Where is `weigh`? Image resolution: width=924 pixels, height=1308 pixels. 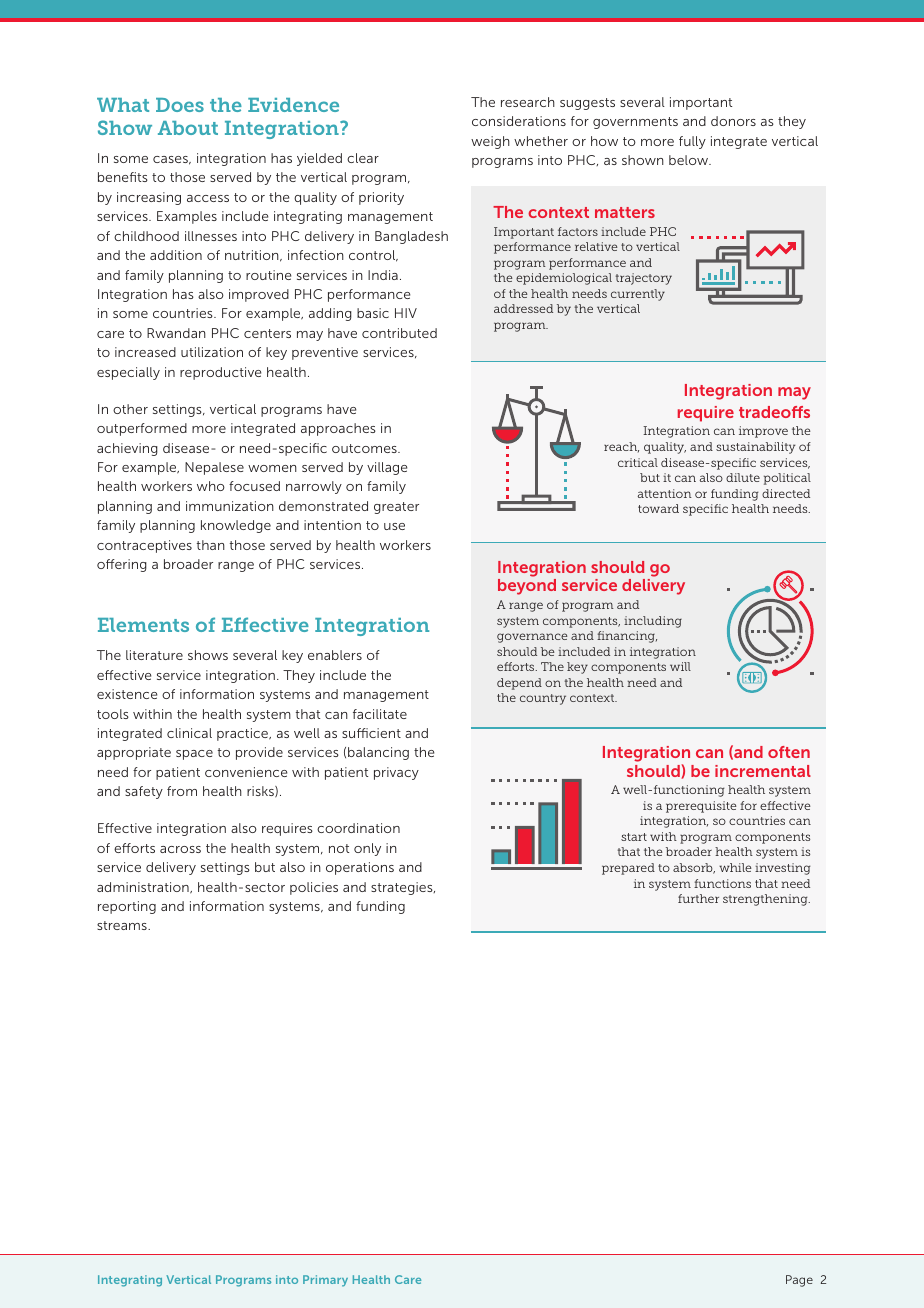
weigh is located at coordinates (490, 142).
